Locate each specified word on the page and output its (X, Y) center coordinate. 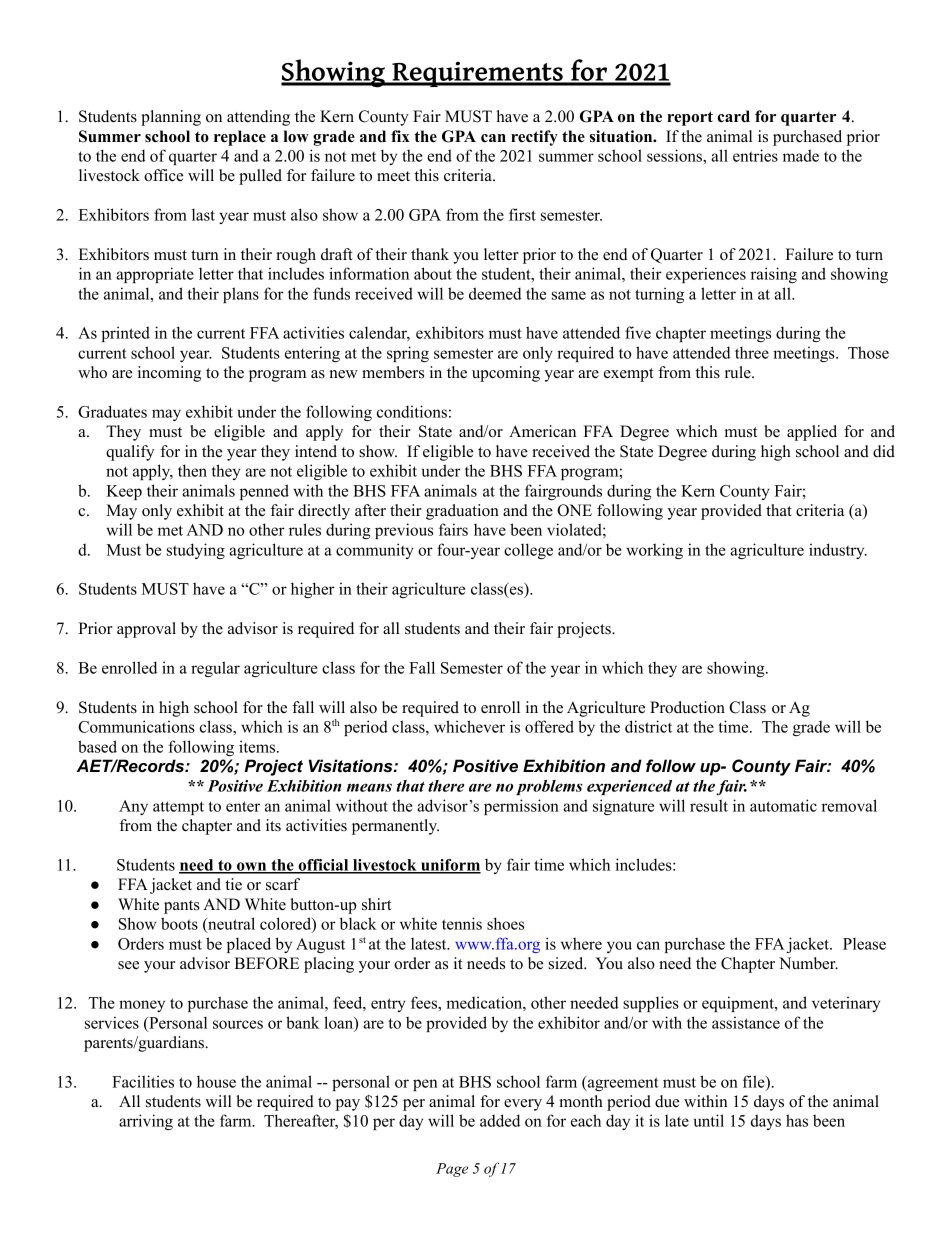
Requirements (477, 74)
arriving (146, 1122)
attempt (178, 808)
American (542, 431)
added (500, 1120)
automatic (783, 805)
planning (171, 118)
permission (521, 807)
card (733, 116)
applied (812, 433)
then (192, 470)
